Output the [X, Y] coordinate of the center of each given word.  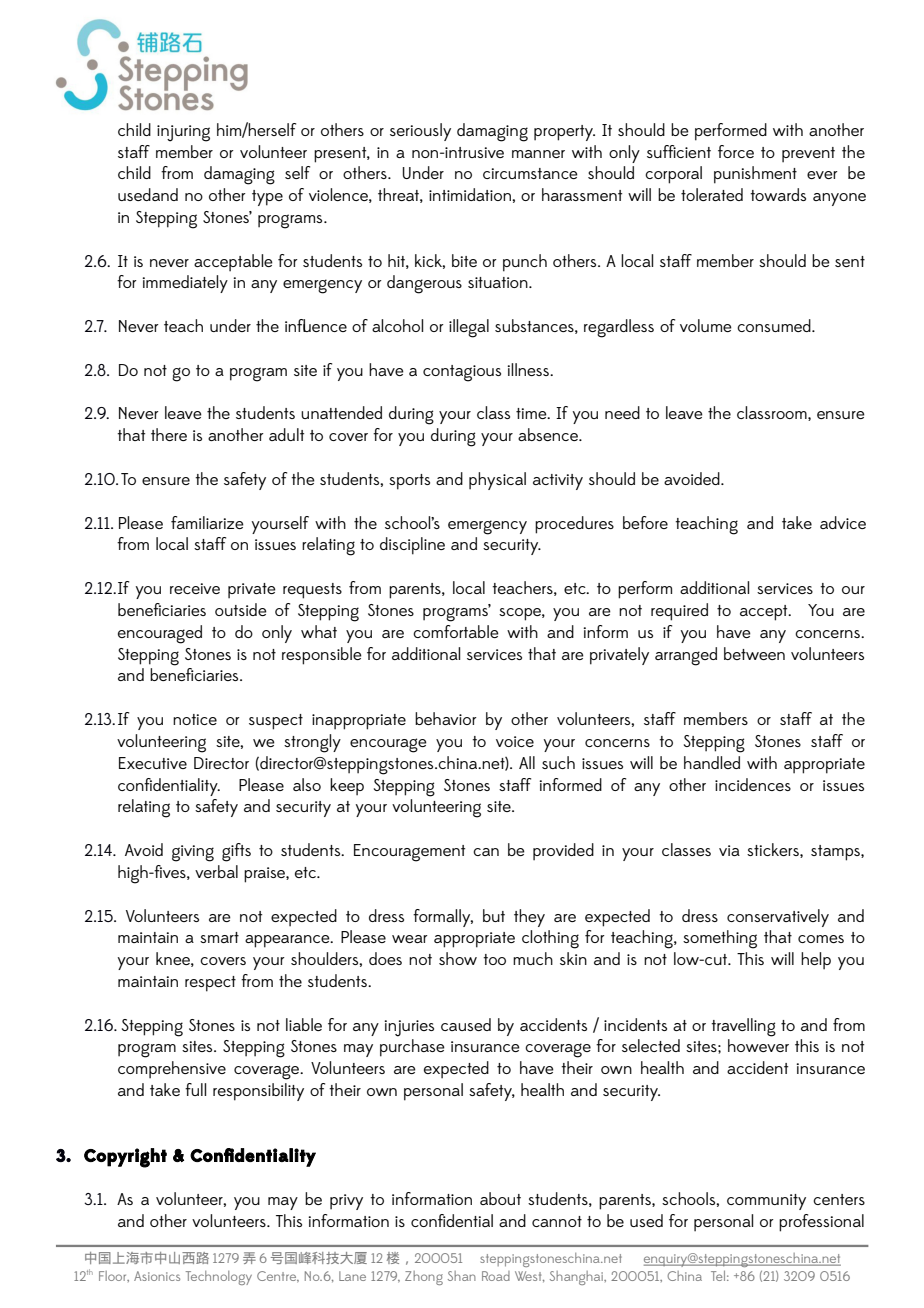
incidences [753, 784]
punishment [755, 175]
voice [515, 741]
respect [210, 984]
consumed [775, 325]
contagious [462, 373]
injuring [183, 133]
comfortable [456, 631]
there [169, 434]
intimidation [471, 194]
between [754, 653]
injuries [409, 1028]
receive [195, 588]
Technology [219, 1278]
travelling [743, 1027]
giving [193, 853]
